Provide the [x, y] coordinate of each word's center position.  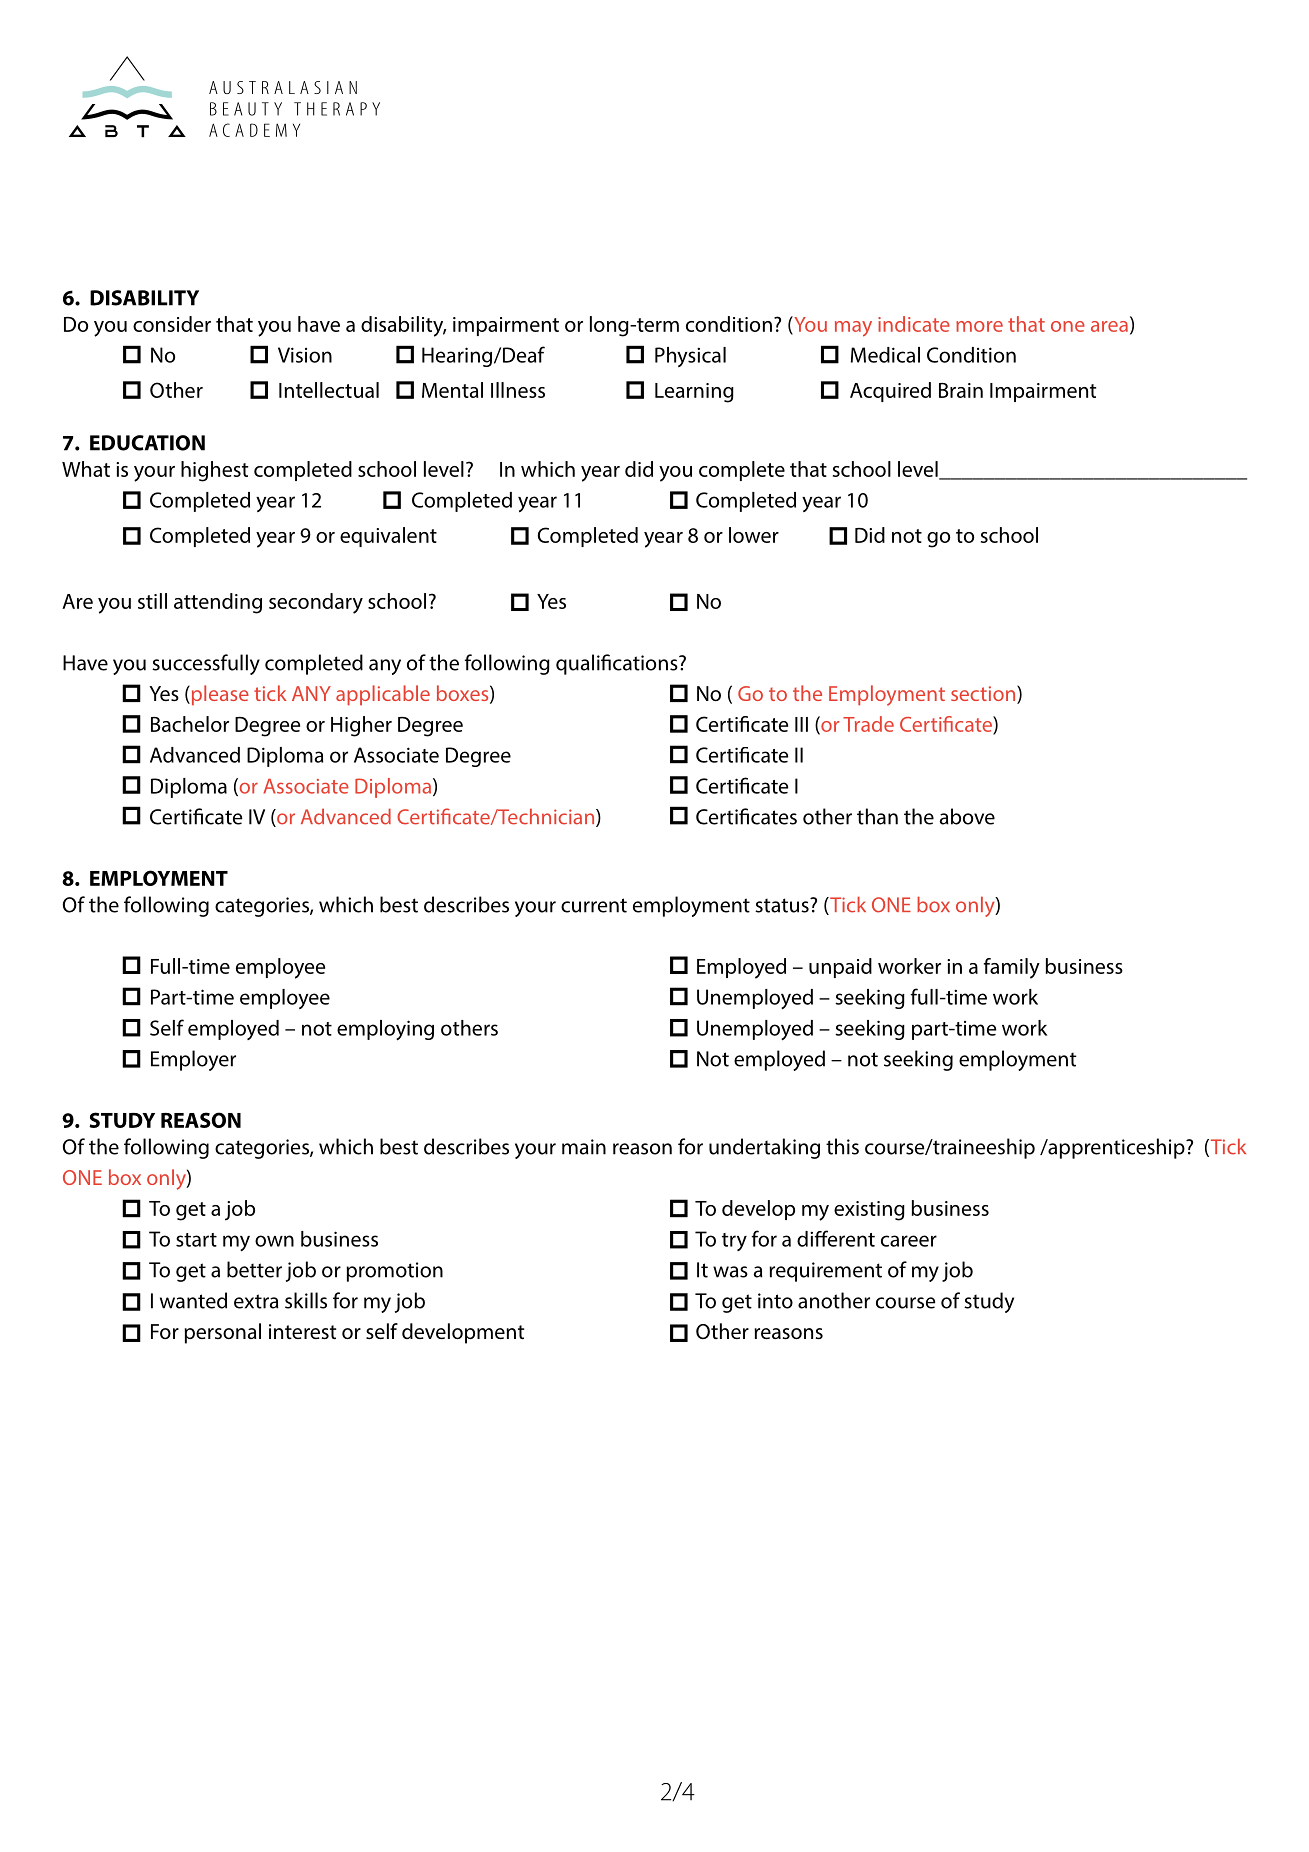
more [979, 326]
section [984, 694]
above [967, 816]
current [594, 905]
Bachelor [190, 724]
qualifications [618, 664]
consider [172, 324]
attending [218, 603]
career [909, 1241]
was [730, 1272]
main [584, 1147]
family [1012, 968]
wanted [193, 1300]
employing [385, 1030]
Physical [690, 357]
